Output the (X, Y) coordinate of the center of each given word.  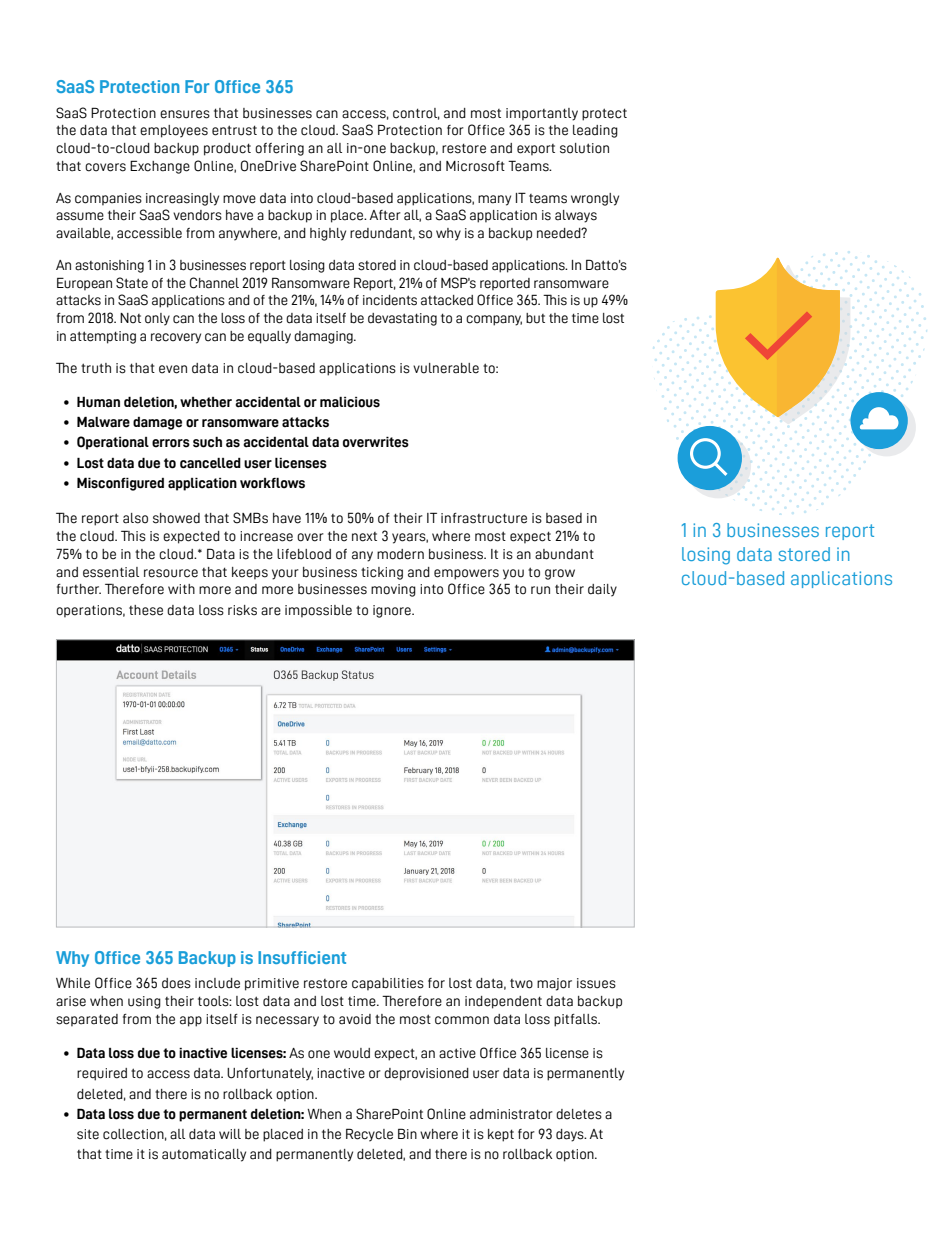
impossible (318, 611)
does (176, 983)
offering (279, 149)
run (540, 590)
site (88, 1134)
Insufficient (302, 957)
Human (98, 402)
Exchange (160, 167)
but (535, 318)
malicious (350, 402)
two (521, 984)
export (536, 150)
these (146, 610)
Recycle (369, 1135)
